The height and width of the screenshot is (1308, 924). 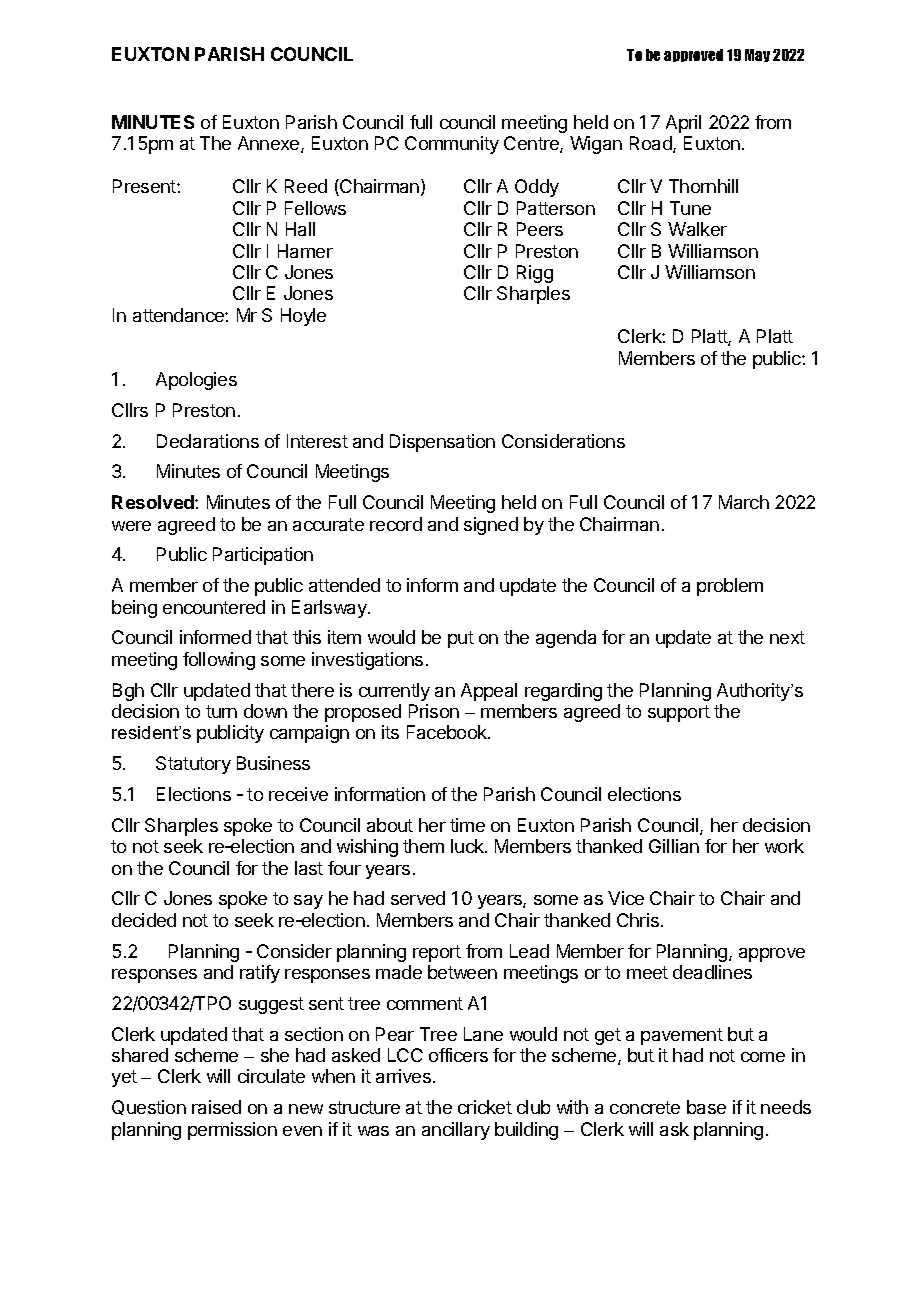 I want to click on Rigg, so click(x=535, y=274).
